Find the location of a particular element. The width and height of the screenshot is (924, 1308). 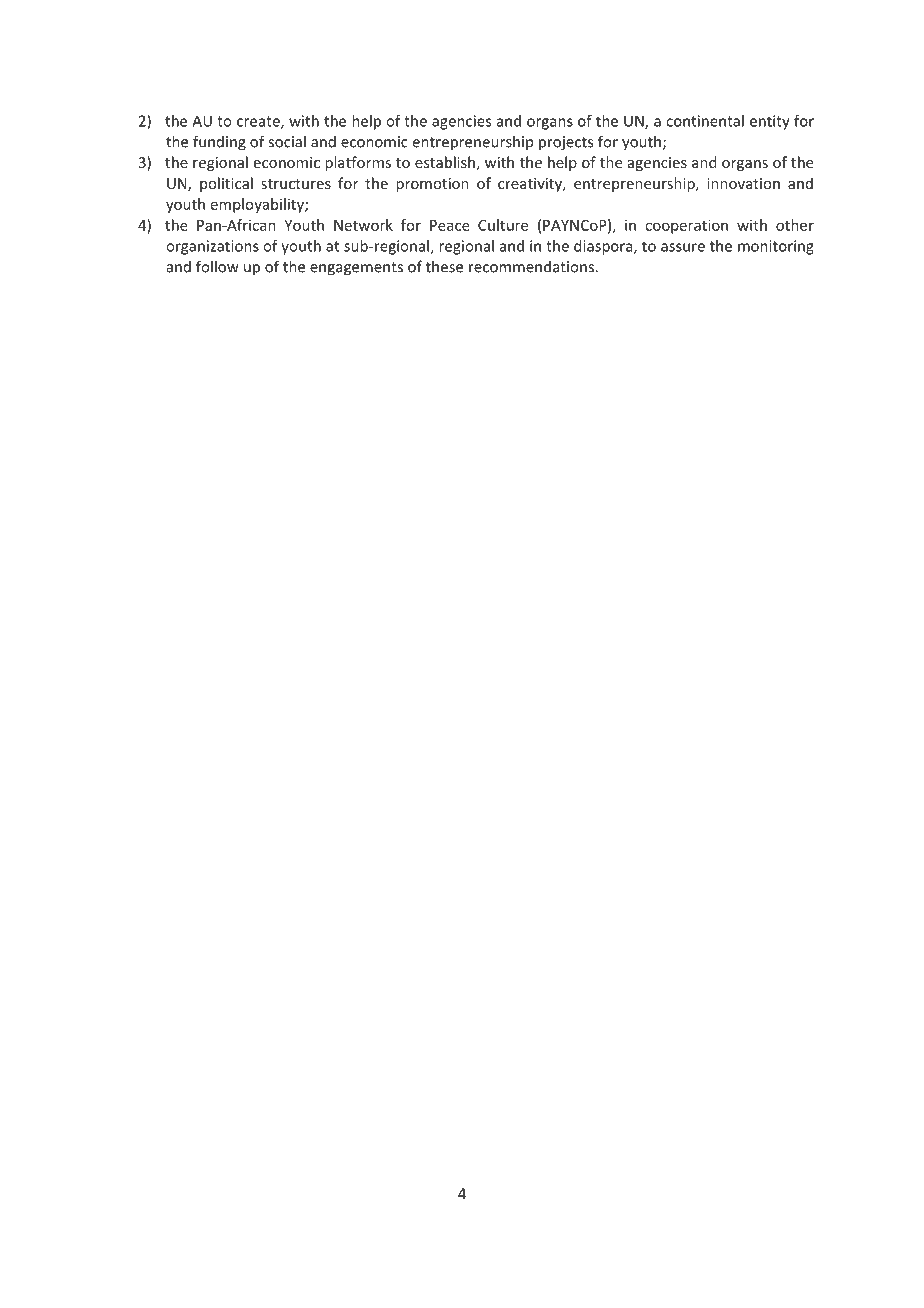

continental is located at coordinates (705, 121).
